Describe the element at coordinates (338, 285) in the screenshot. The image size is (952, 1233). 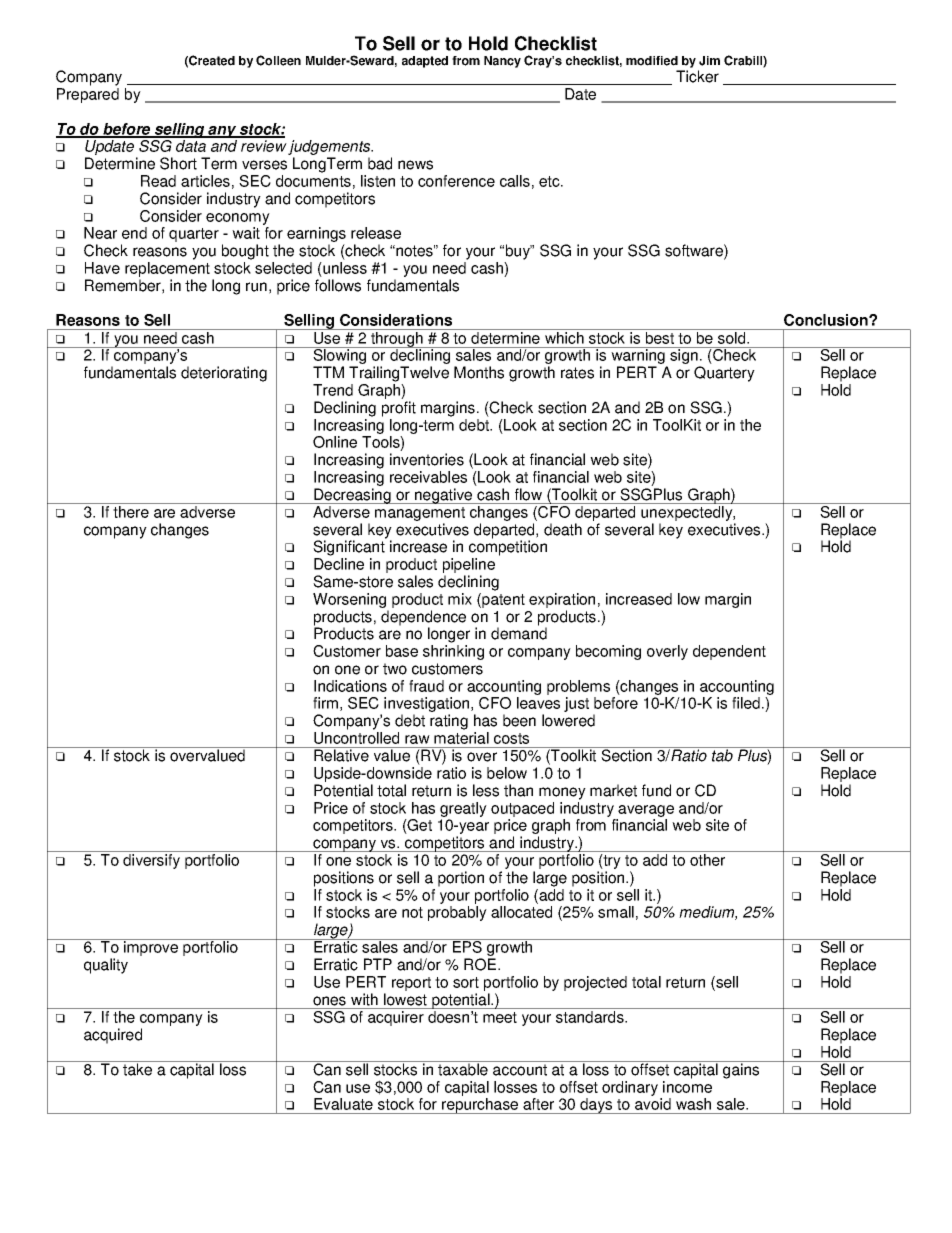
I see `follows` at that location.
